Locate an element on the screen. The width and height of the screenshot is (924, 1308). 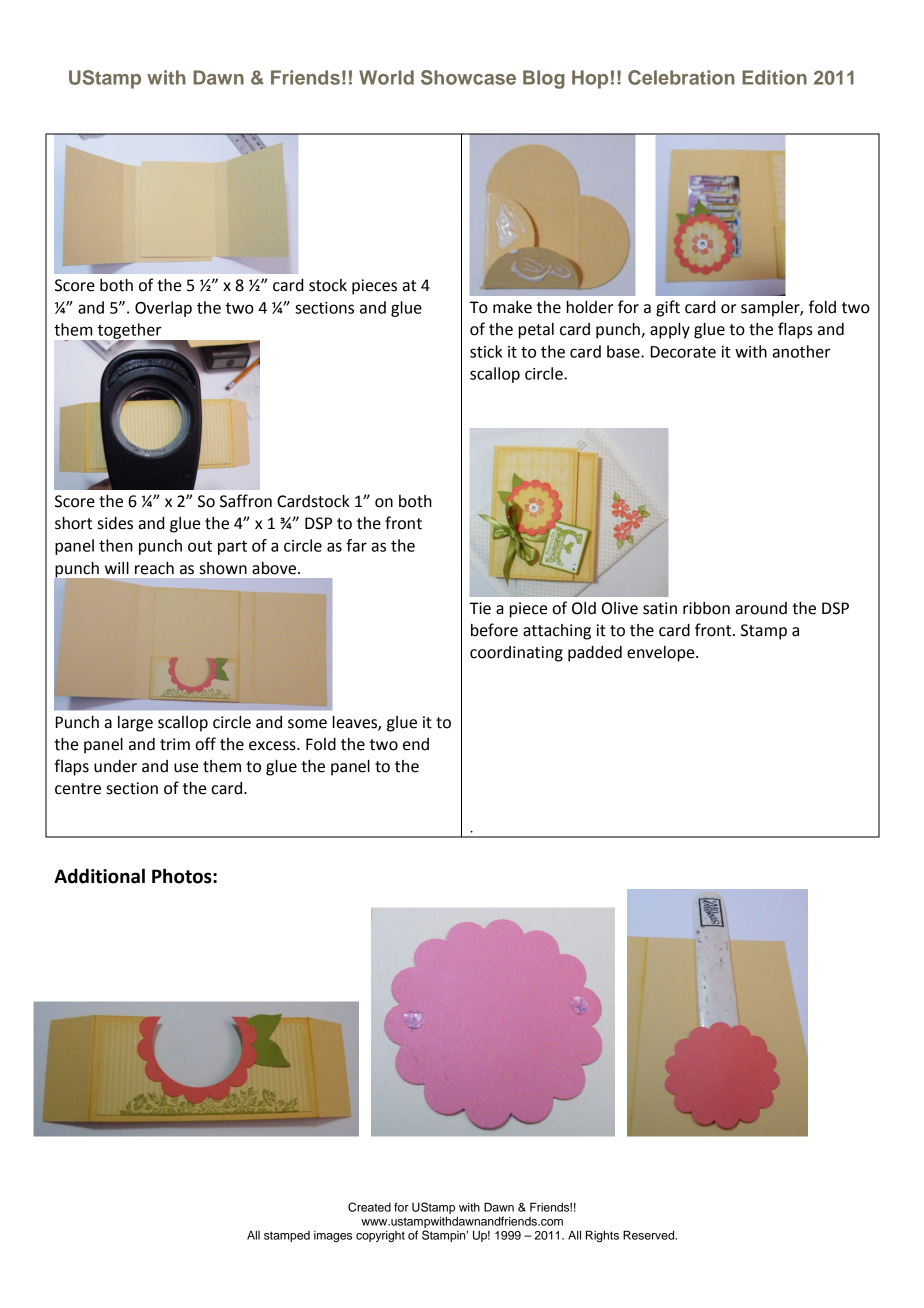
before is located at coordinates (494, 630).
